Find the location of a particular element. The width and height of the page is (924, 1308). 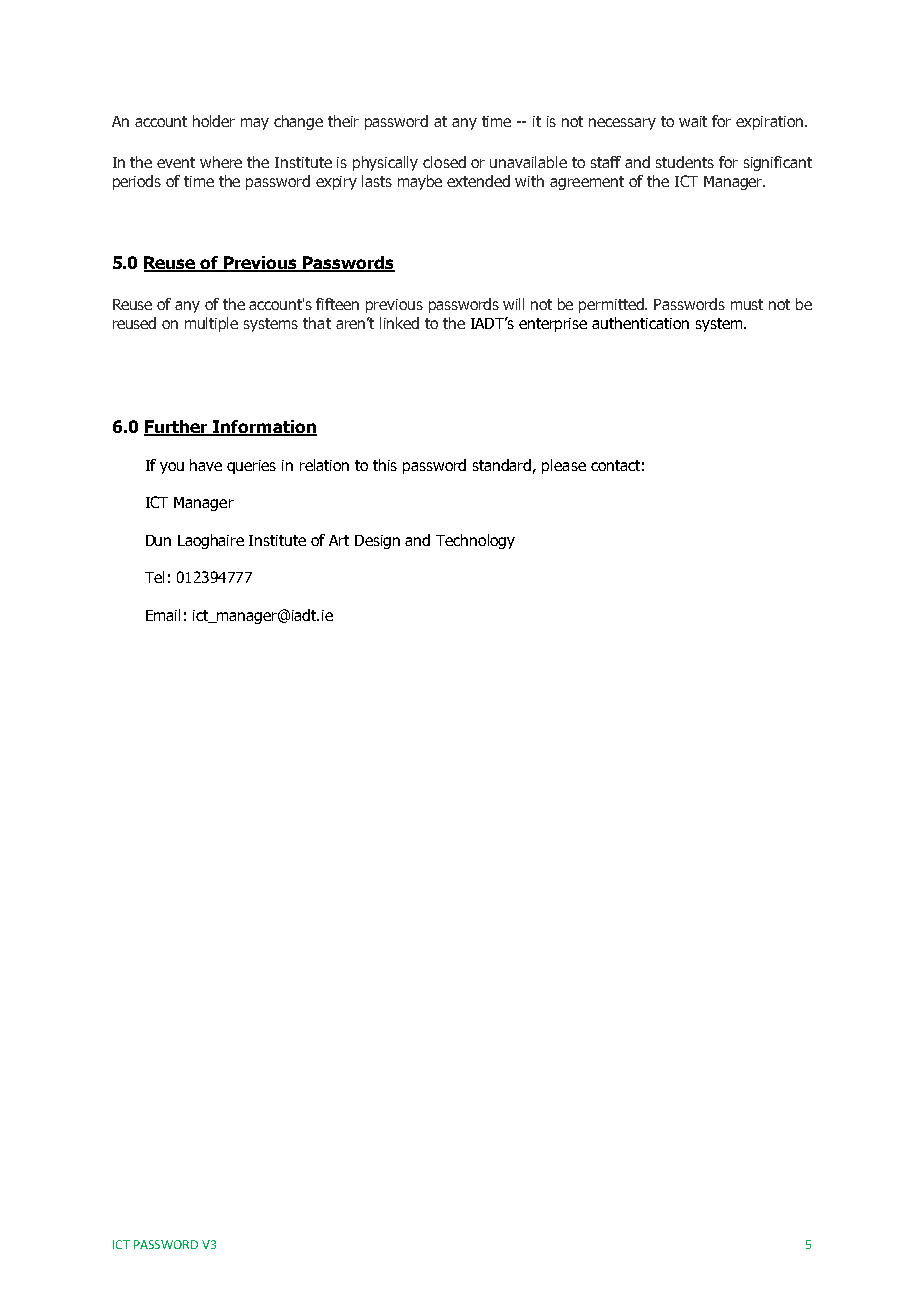

wait is located at coordinates (693, 121).
